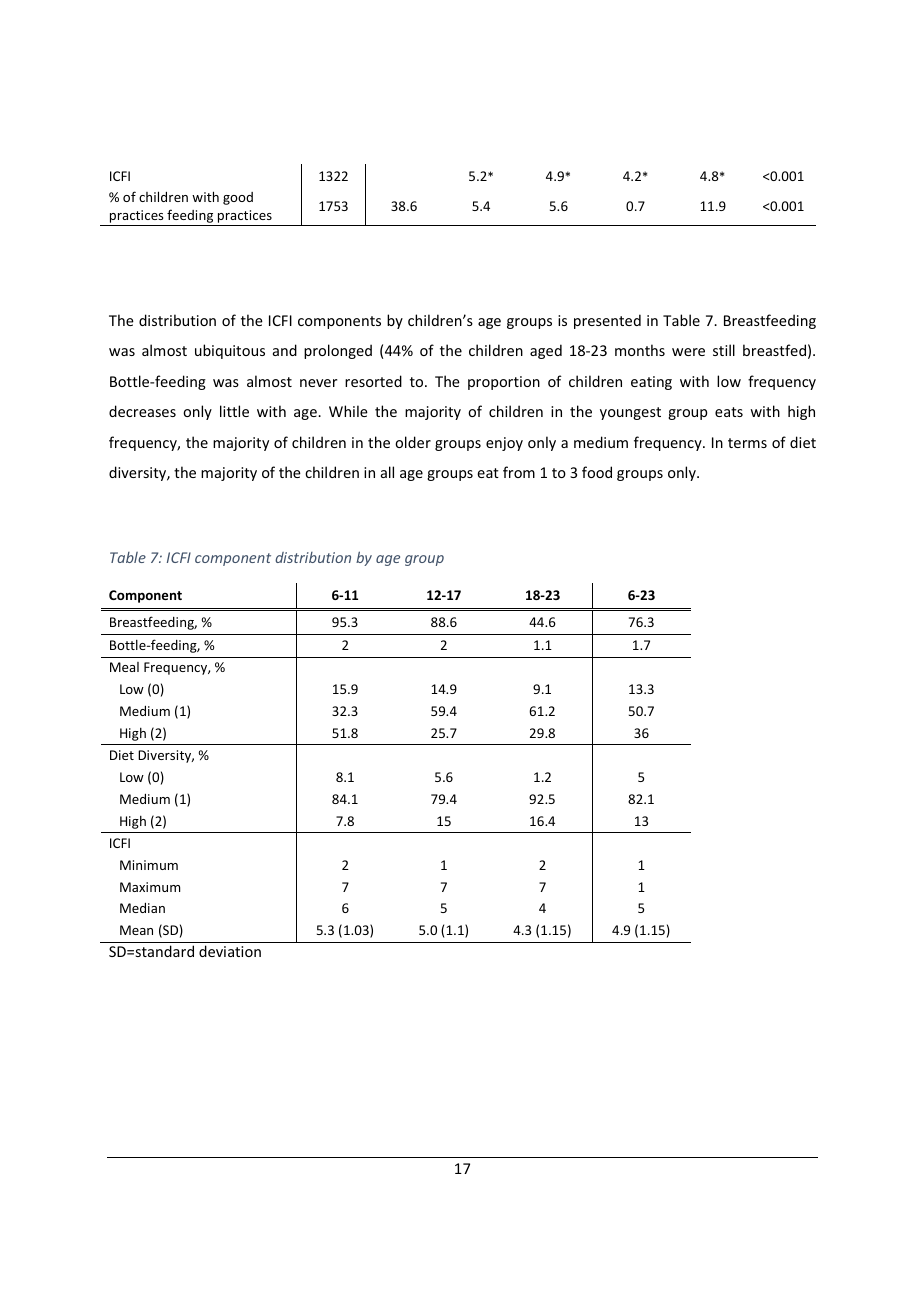  I want to click on terms, so click(747, 443).
